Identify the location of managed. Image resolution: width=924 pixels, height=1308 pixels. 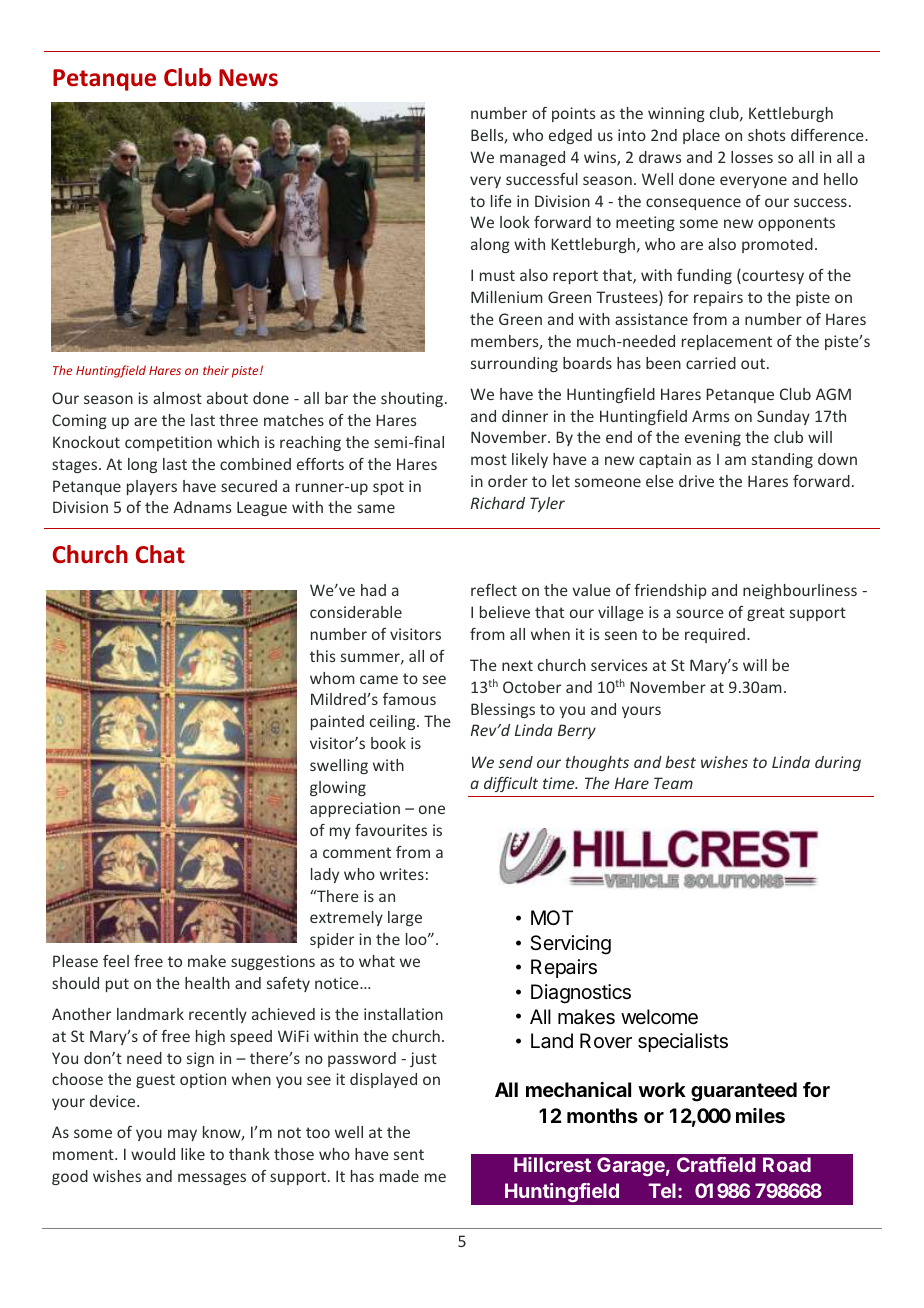
(532, 158).
